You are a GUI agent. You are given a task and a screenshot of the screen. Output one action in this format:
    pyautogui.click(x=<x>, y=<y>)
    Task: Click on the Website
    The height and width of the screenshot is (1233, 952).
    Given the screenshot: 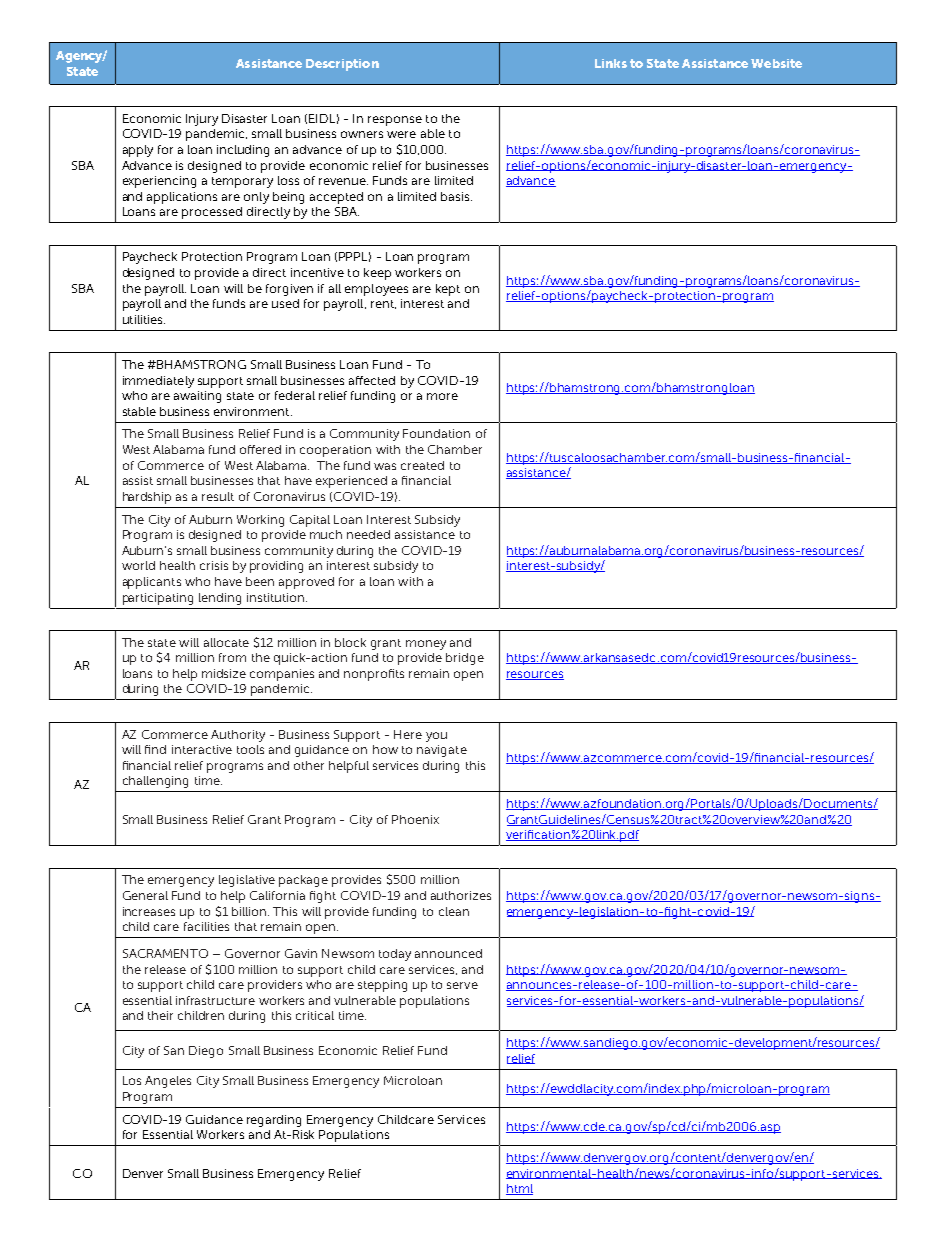 What is the action you would take?
    pyautogui.click(x=776, y=63)
